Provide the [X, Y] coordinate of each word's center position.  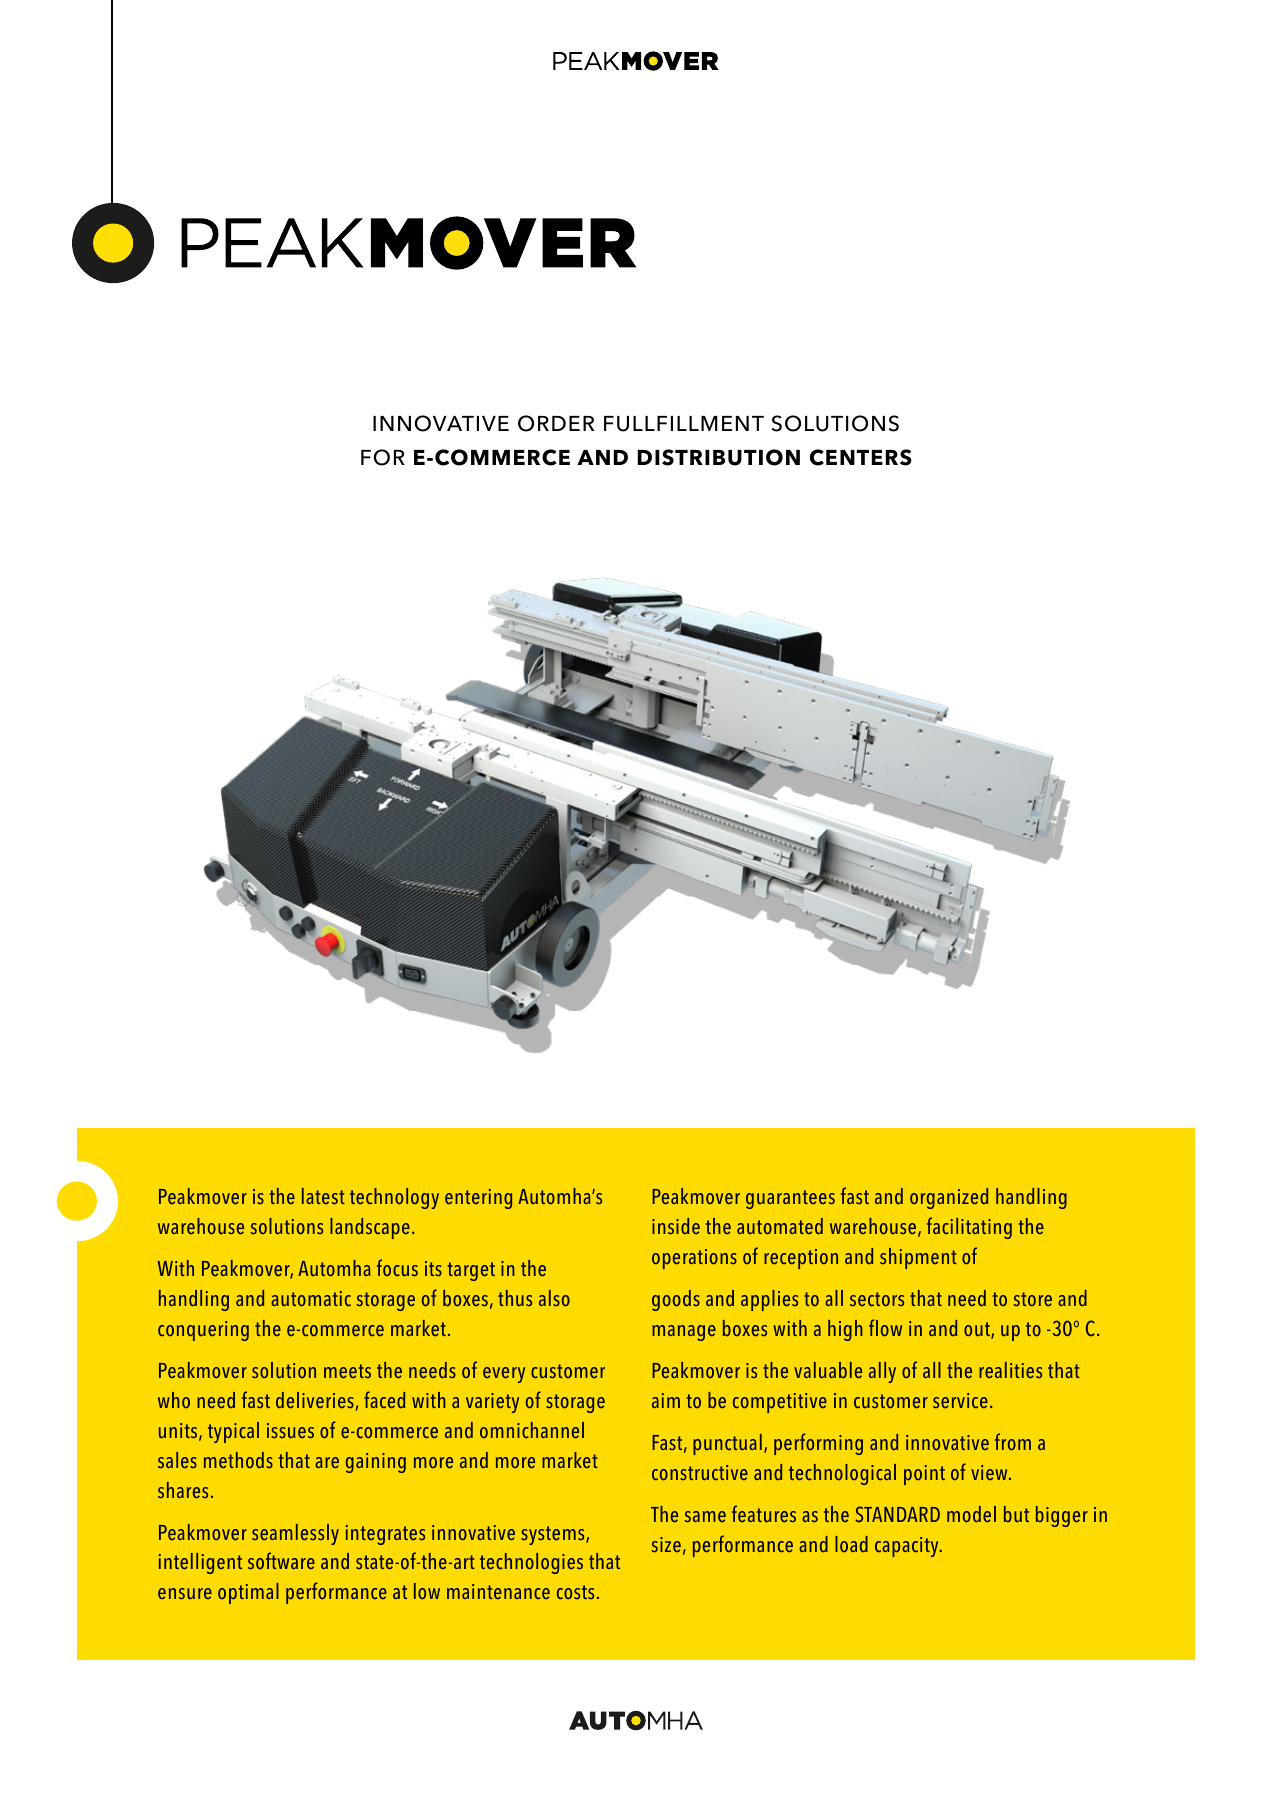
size [666, 1545]
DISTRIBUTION [719, 457]
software [281, 1561]
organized [949, 1198]
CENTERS [861, 457]
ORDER [556, 423]
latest [323, 1196]
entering [478, 1199]
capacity [908, 1547]
